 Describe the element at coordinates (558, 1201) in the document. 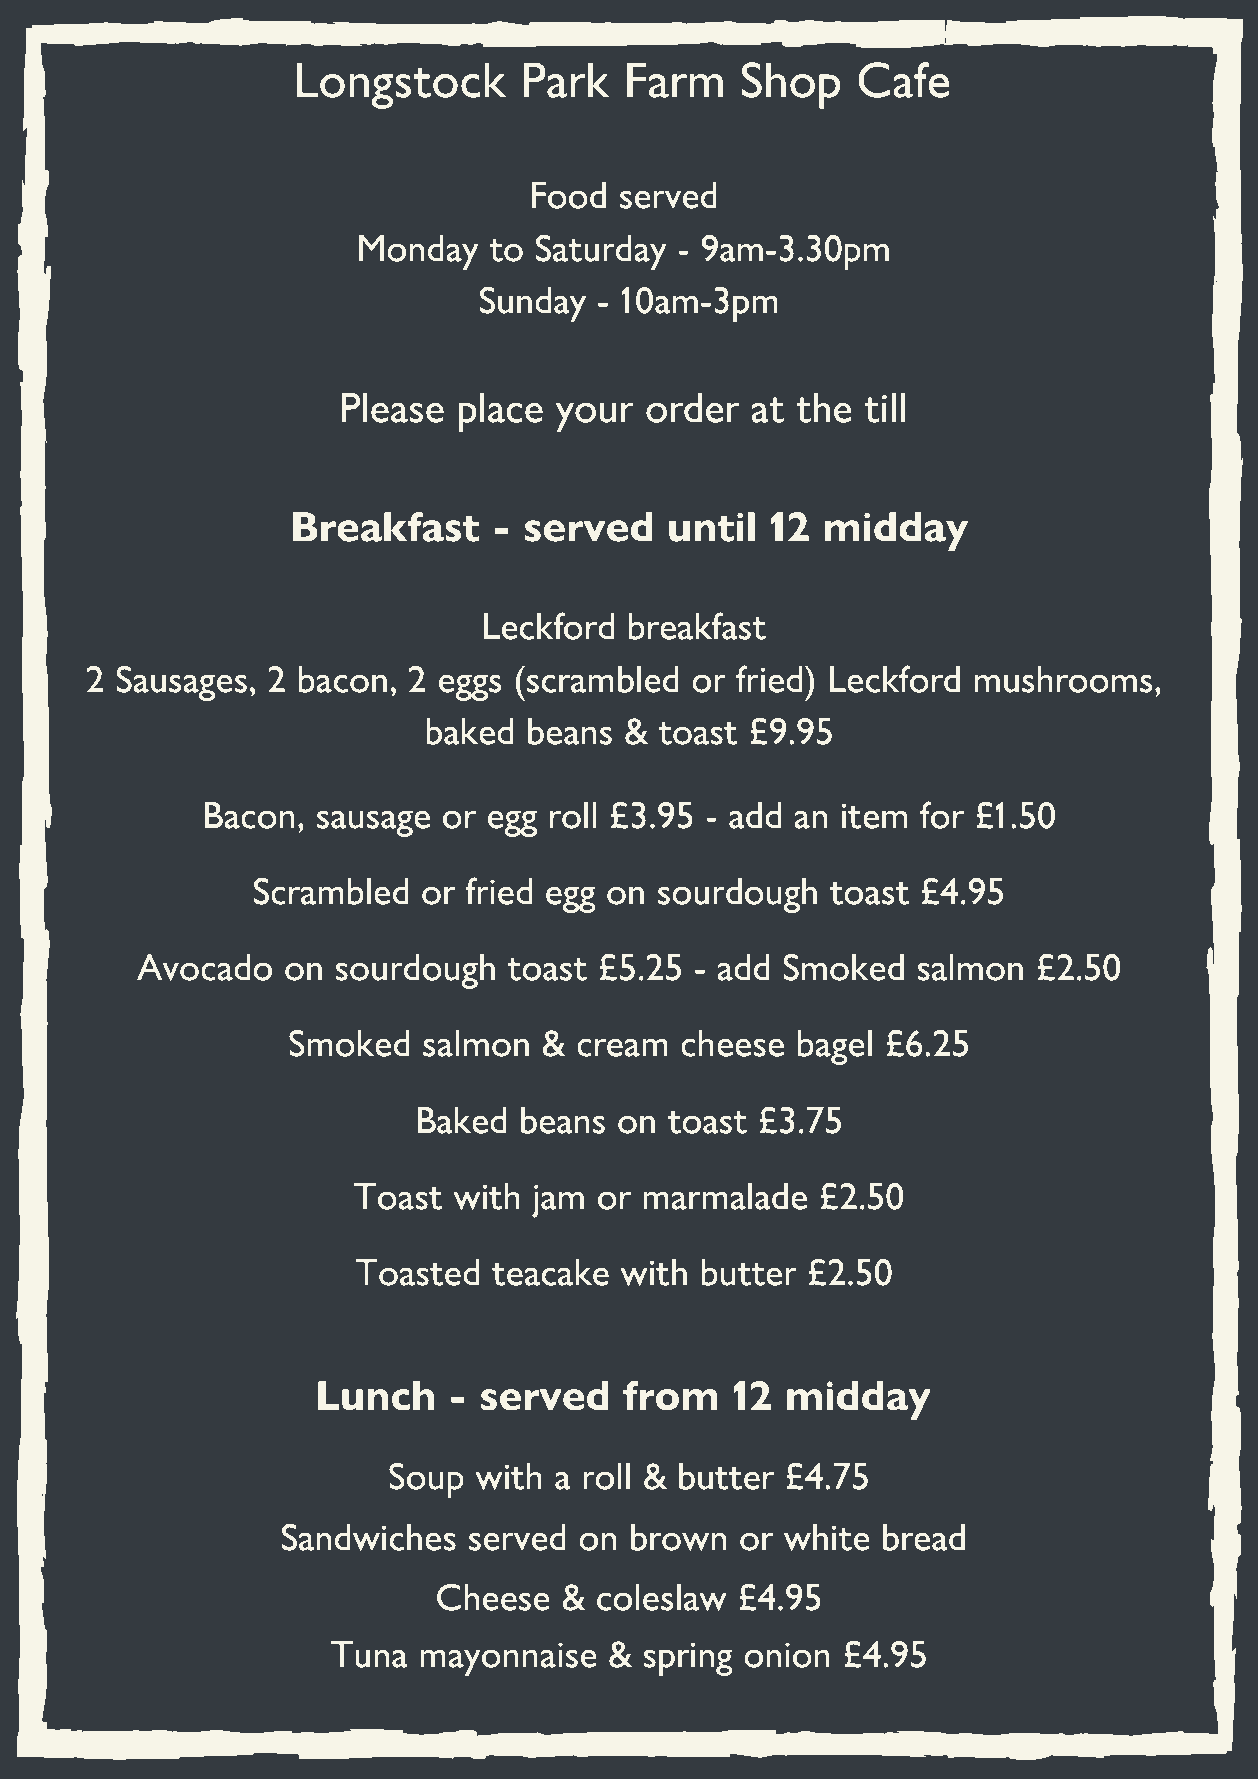

I see `jam` at that location.
